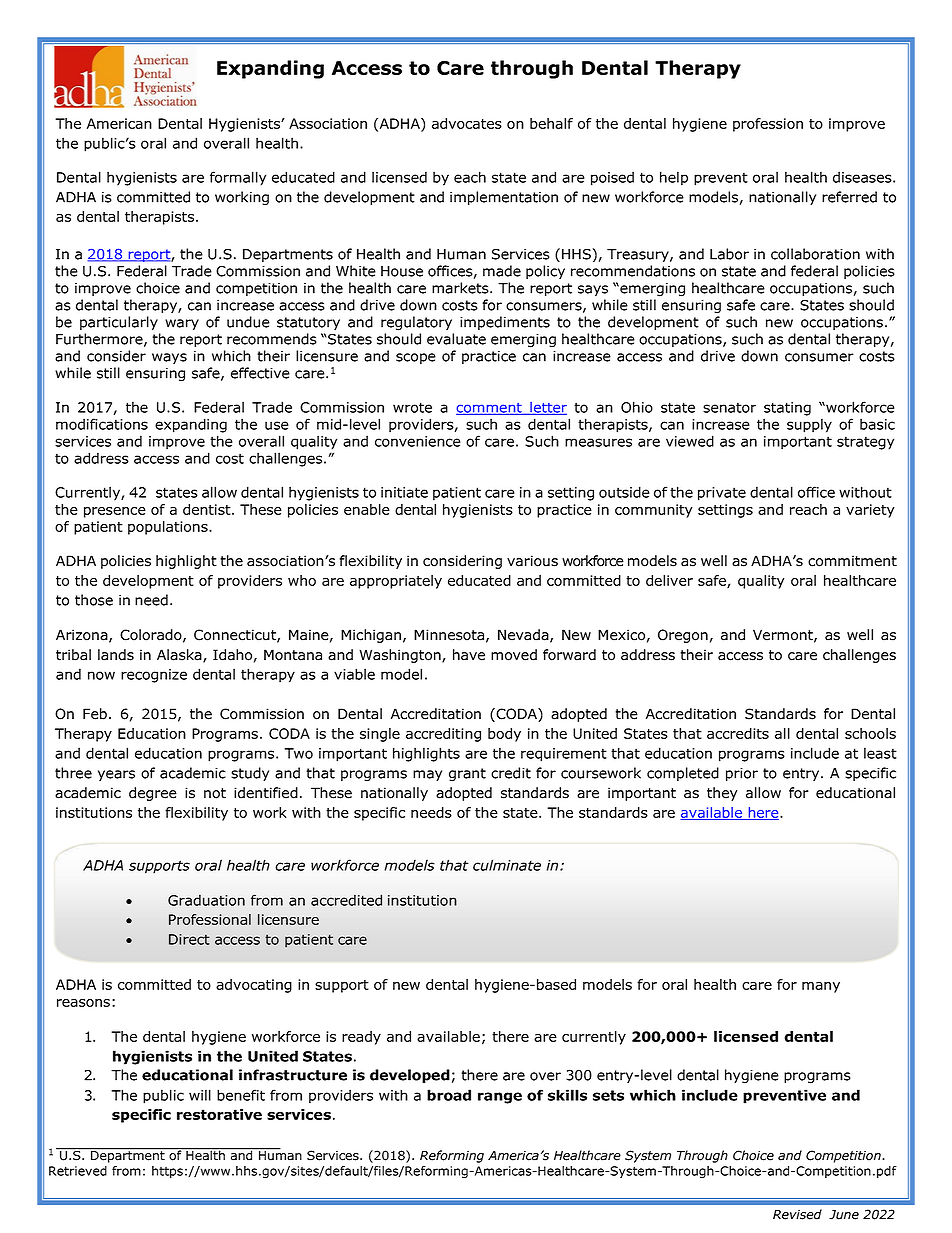 This screenshot has width=952, height=1233. What do you see at coordinates (467, 123) in the screenshot?
I see `advocates` at bounding box center [467, 123].
